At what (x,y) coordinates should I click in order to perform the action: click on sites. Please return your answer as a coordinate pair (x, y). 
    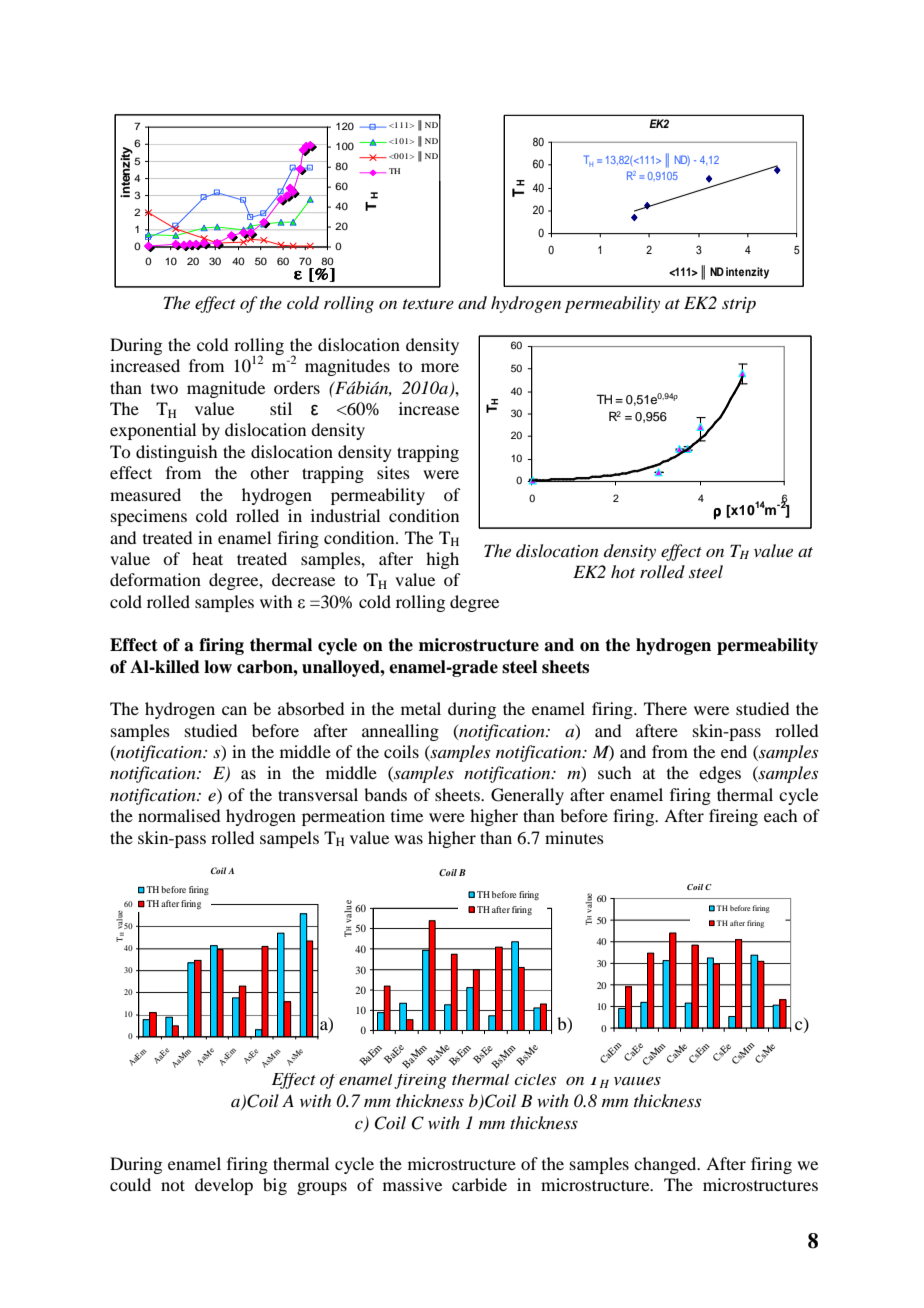
    Looking at the image, I should click on (393, 472).
